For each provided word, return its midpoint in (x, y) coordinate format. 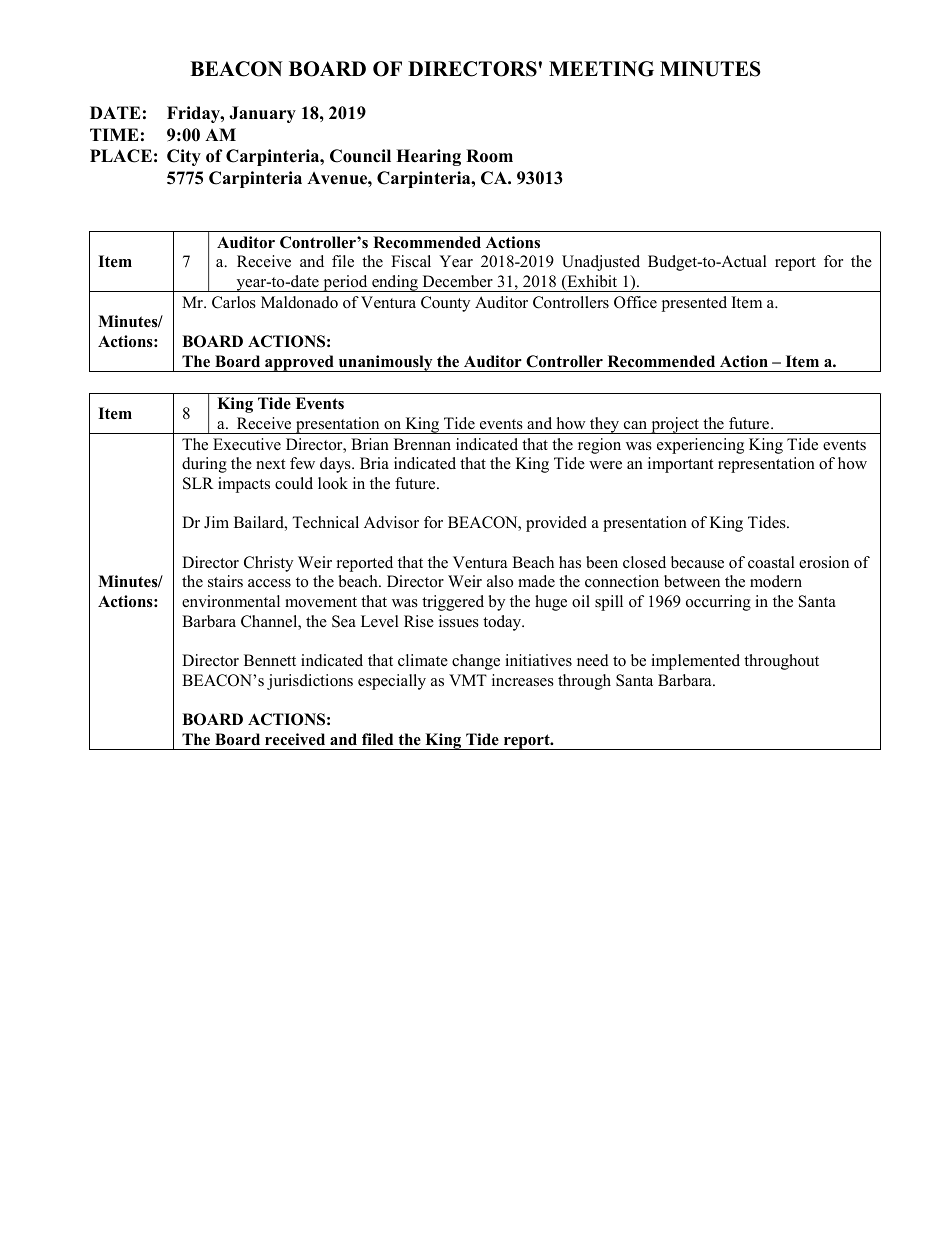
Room (489, 156)
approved (299, 363)
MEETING (601, 69)
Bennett (270, 660)
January (262, 114)
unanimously (386, 363)
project (675, 425)
